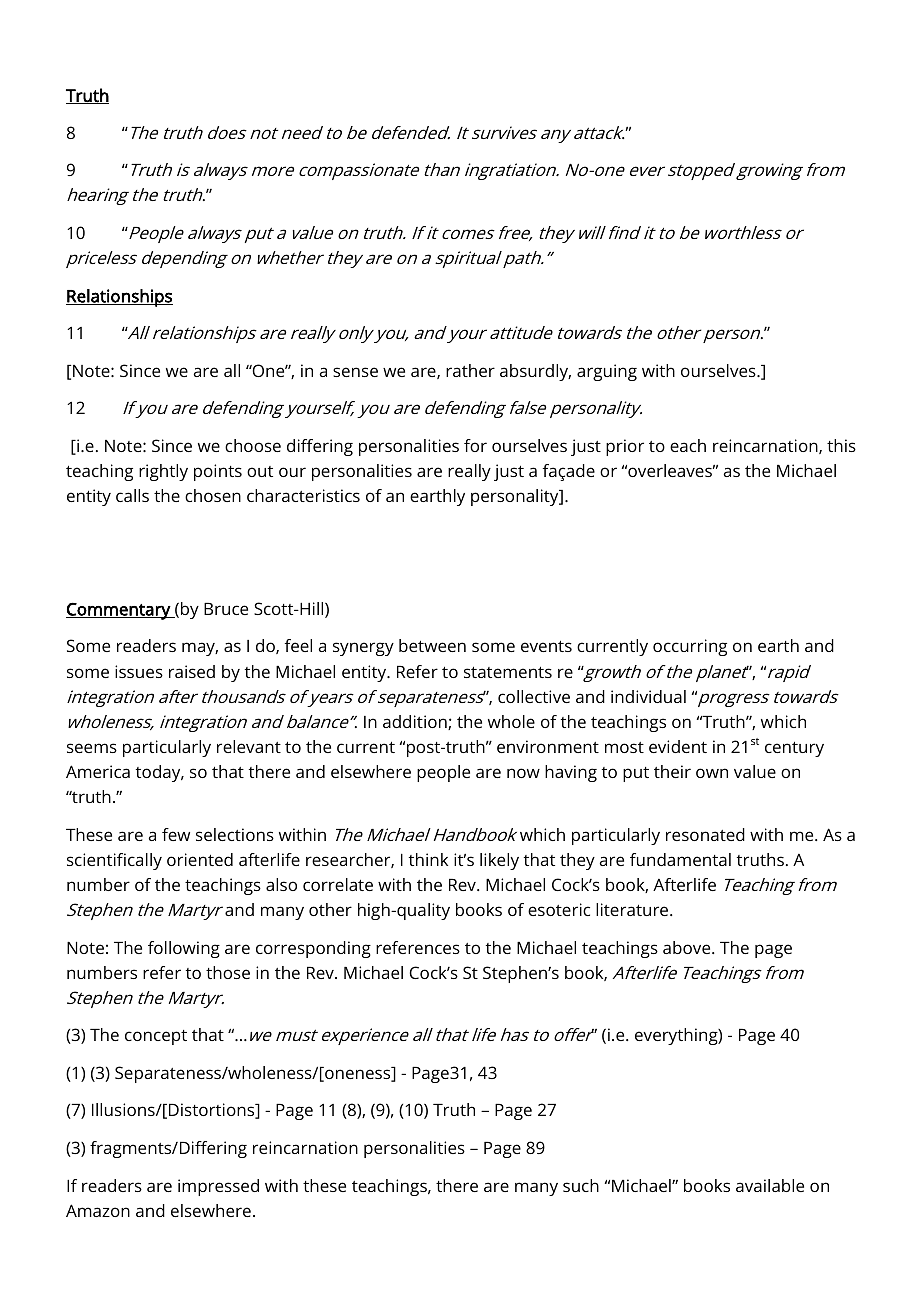 The image size is (924, 1308). Describe the element at coordinates (789, 673) in the document. I see `rapid` at that location.
